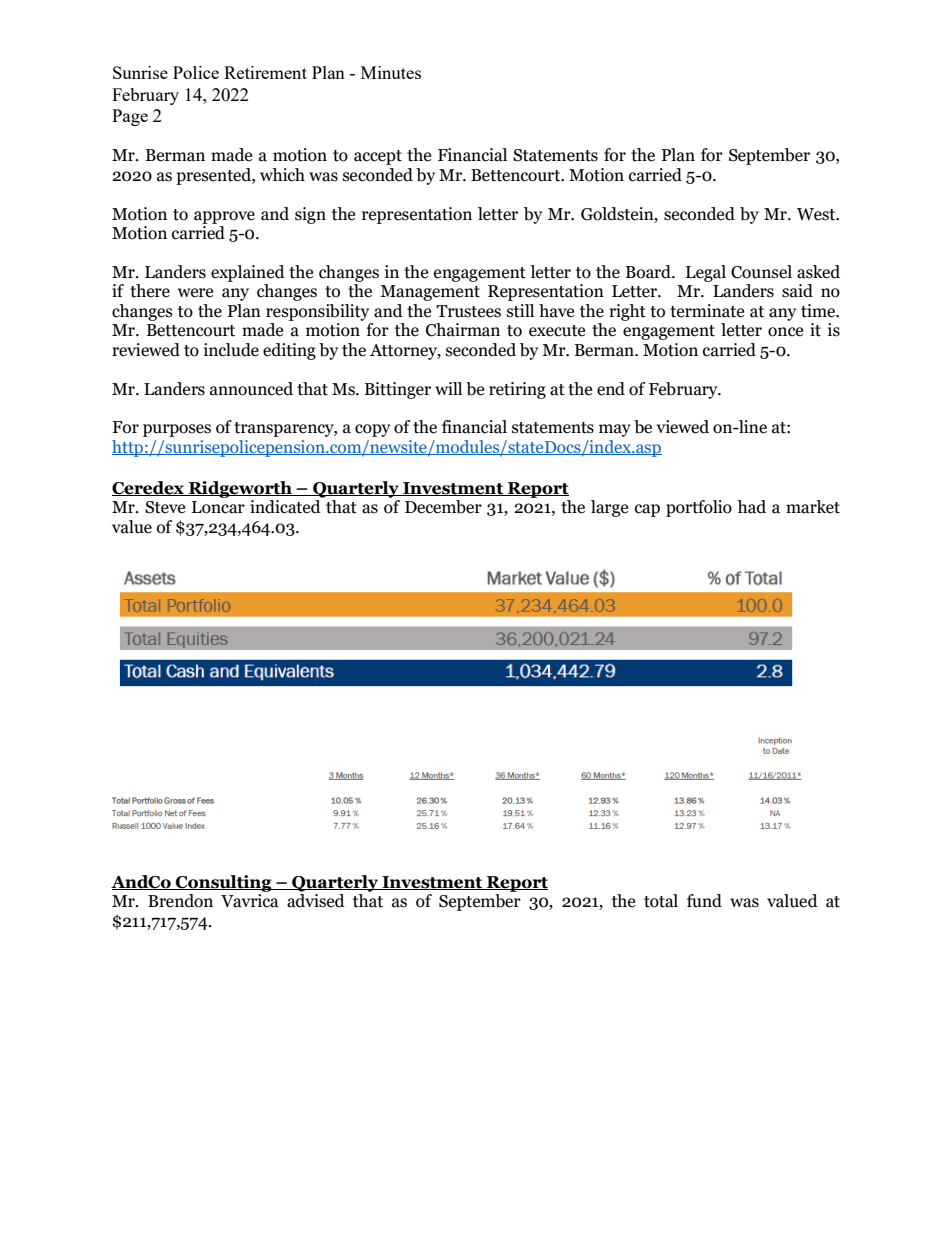  What do you see at coordinates (224, 883) in the page?
I see `Consulting` at bounding box center [224, 883].
